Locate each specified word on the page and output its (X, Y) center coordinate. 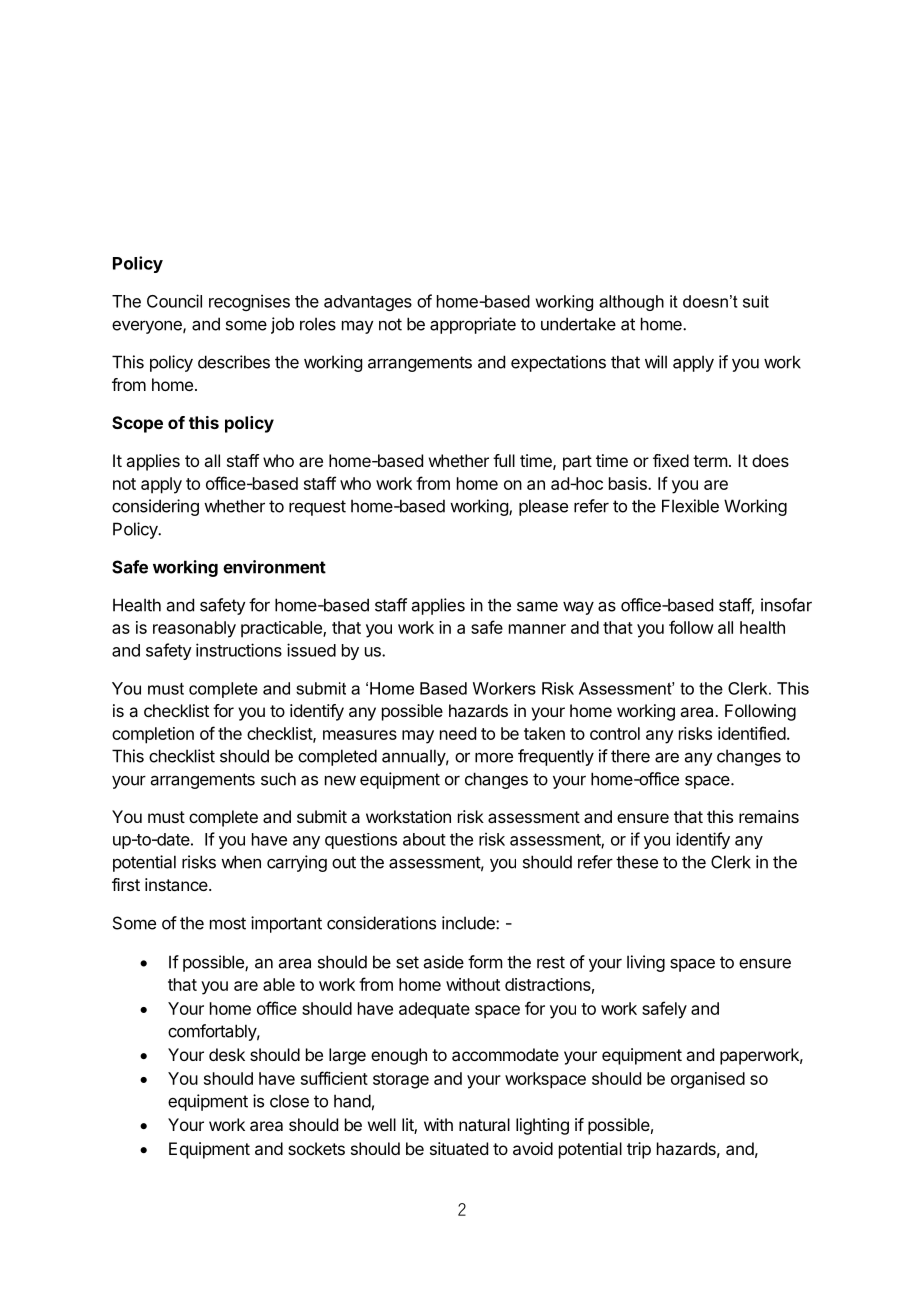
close (289, 1101)
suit (756, 301)
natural (484, 1124)
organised (708, 1080)
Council (174, 301)
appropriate (473, 325)
